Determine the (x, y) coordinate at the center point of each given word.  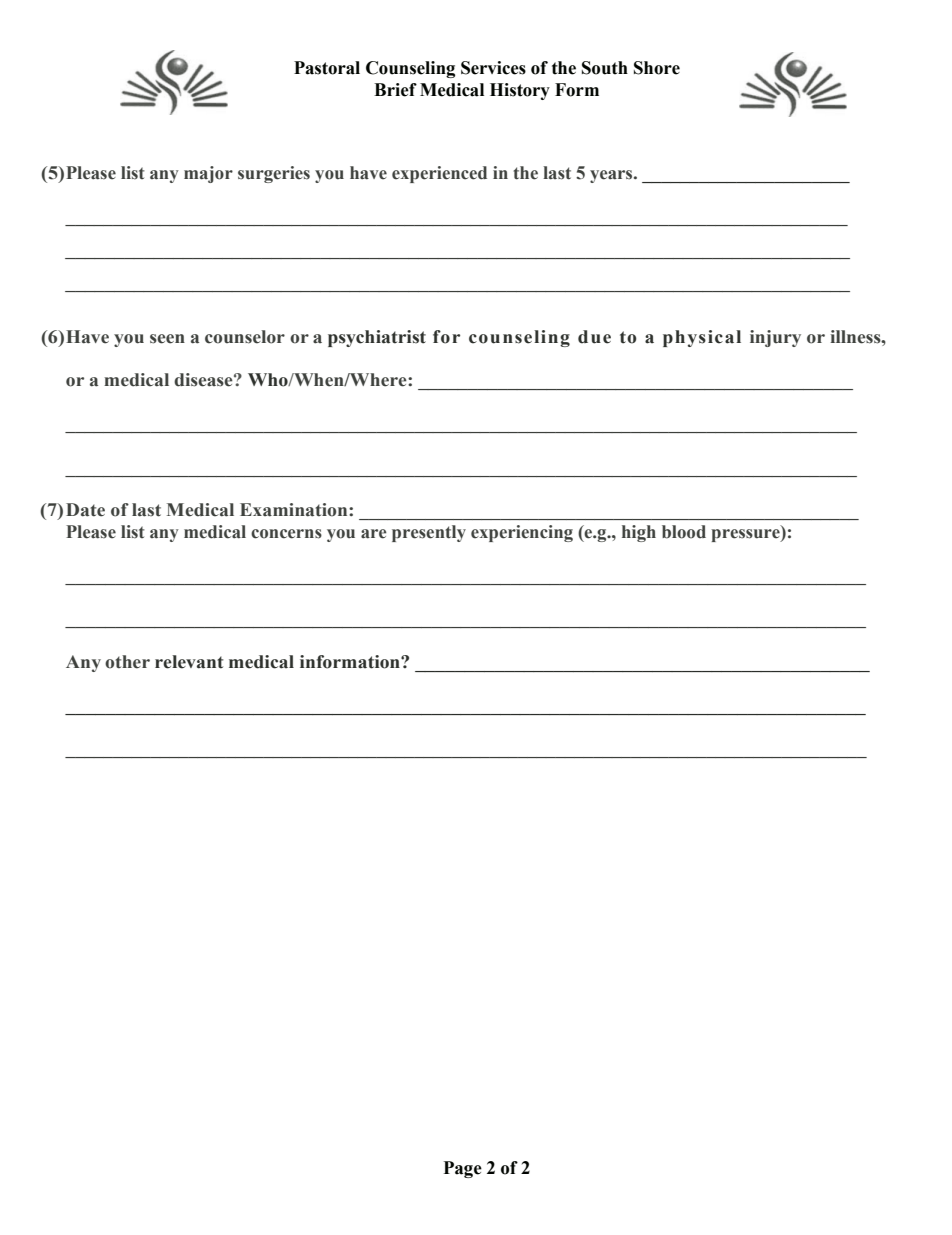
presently (429, 533)
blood (684, 532)
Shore (657, 68)
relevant (189, 662)
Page (463, 1169)
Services (493, 68)
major (208, 174)
